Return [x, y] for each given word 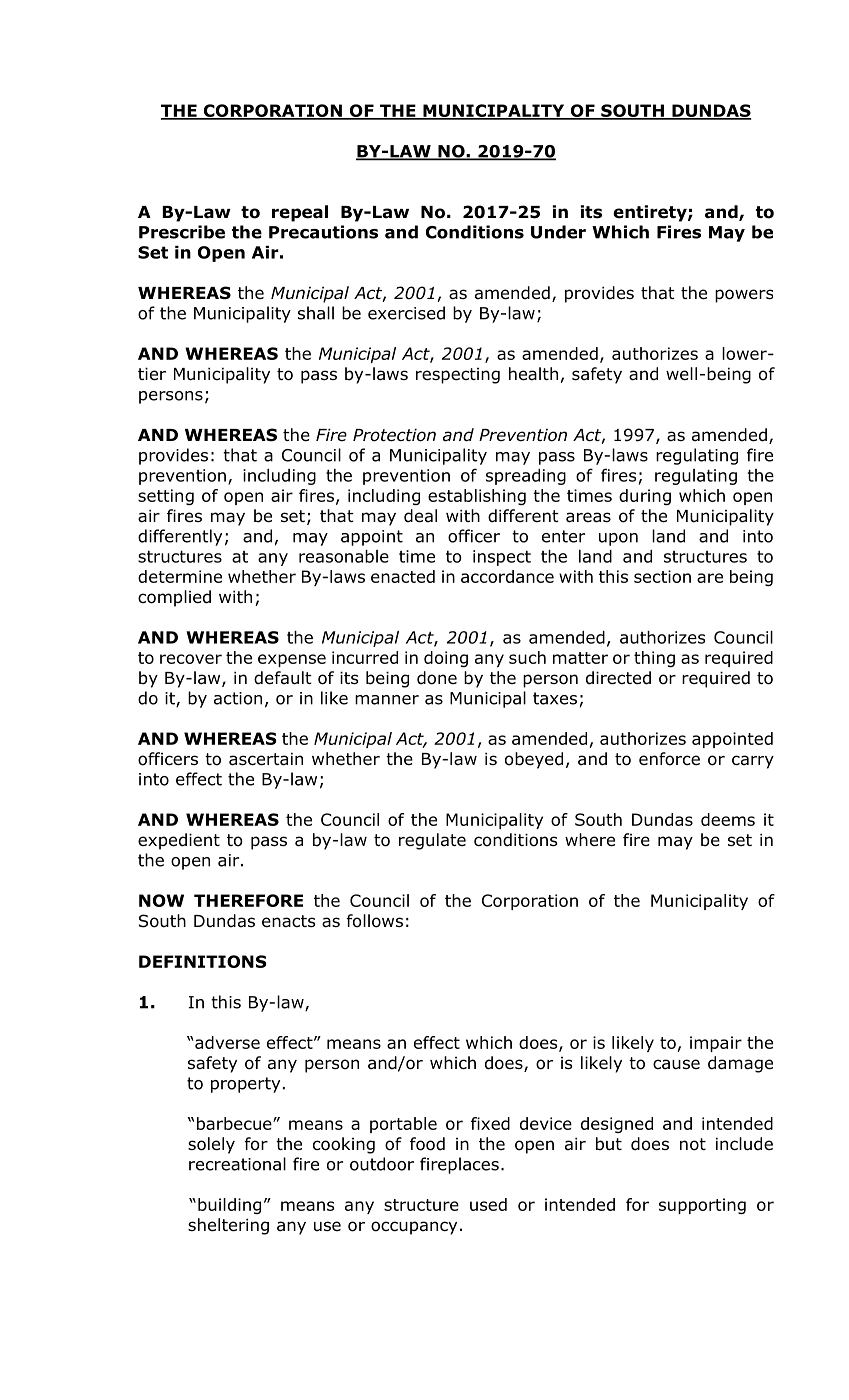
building [229, 1206]
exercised [406, 313]
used [488, 1204]
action [238, 698]
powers [744, 296]
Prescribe [182, 232]
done [437, 678]
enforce [669, 759]
